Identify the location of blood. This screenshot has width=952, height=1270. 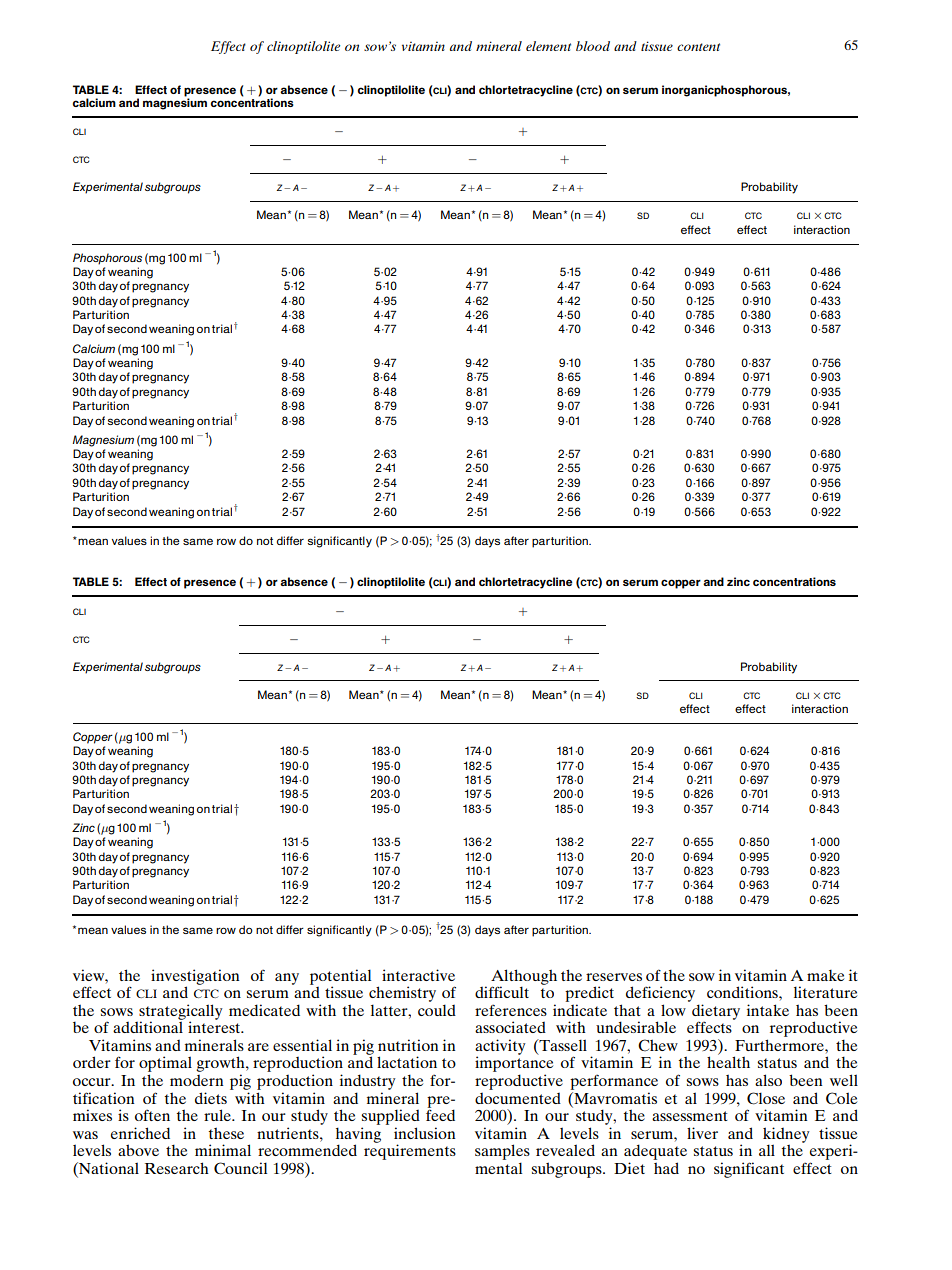
(593, 46).
